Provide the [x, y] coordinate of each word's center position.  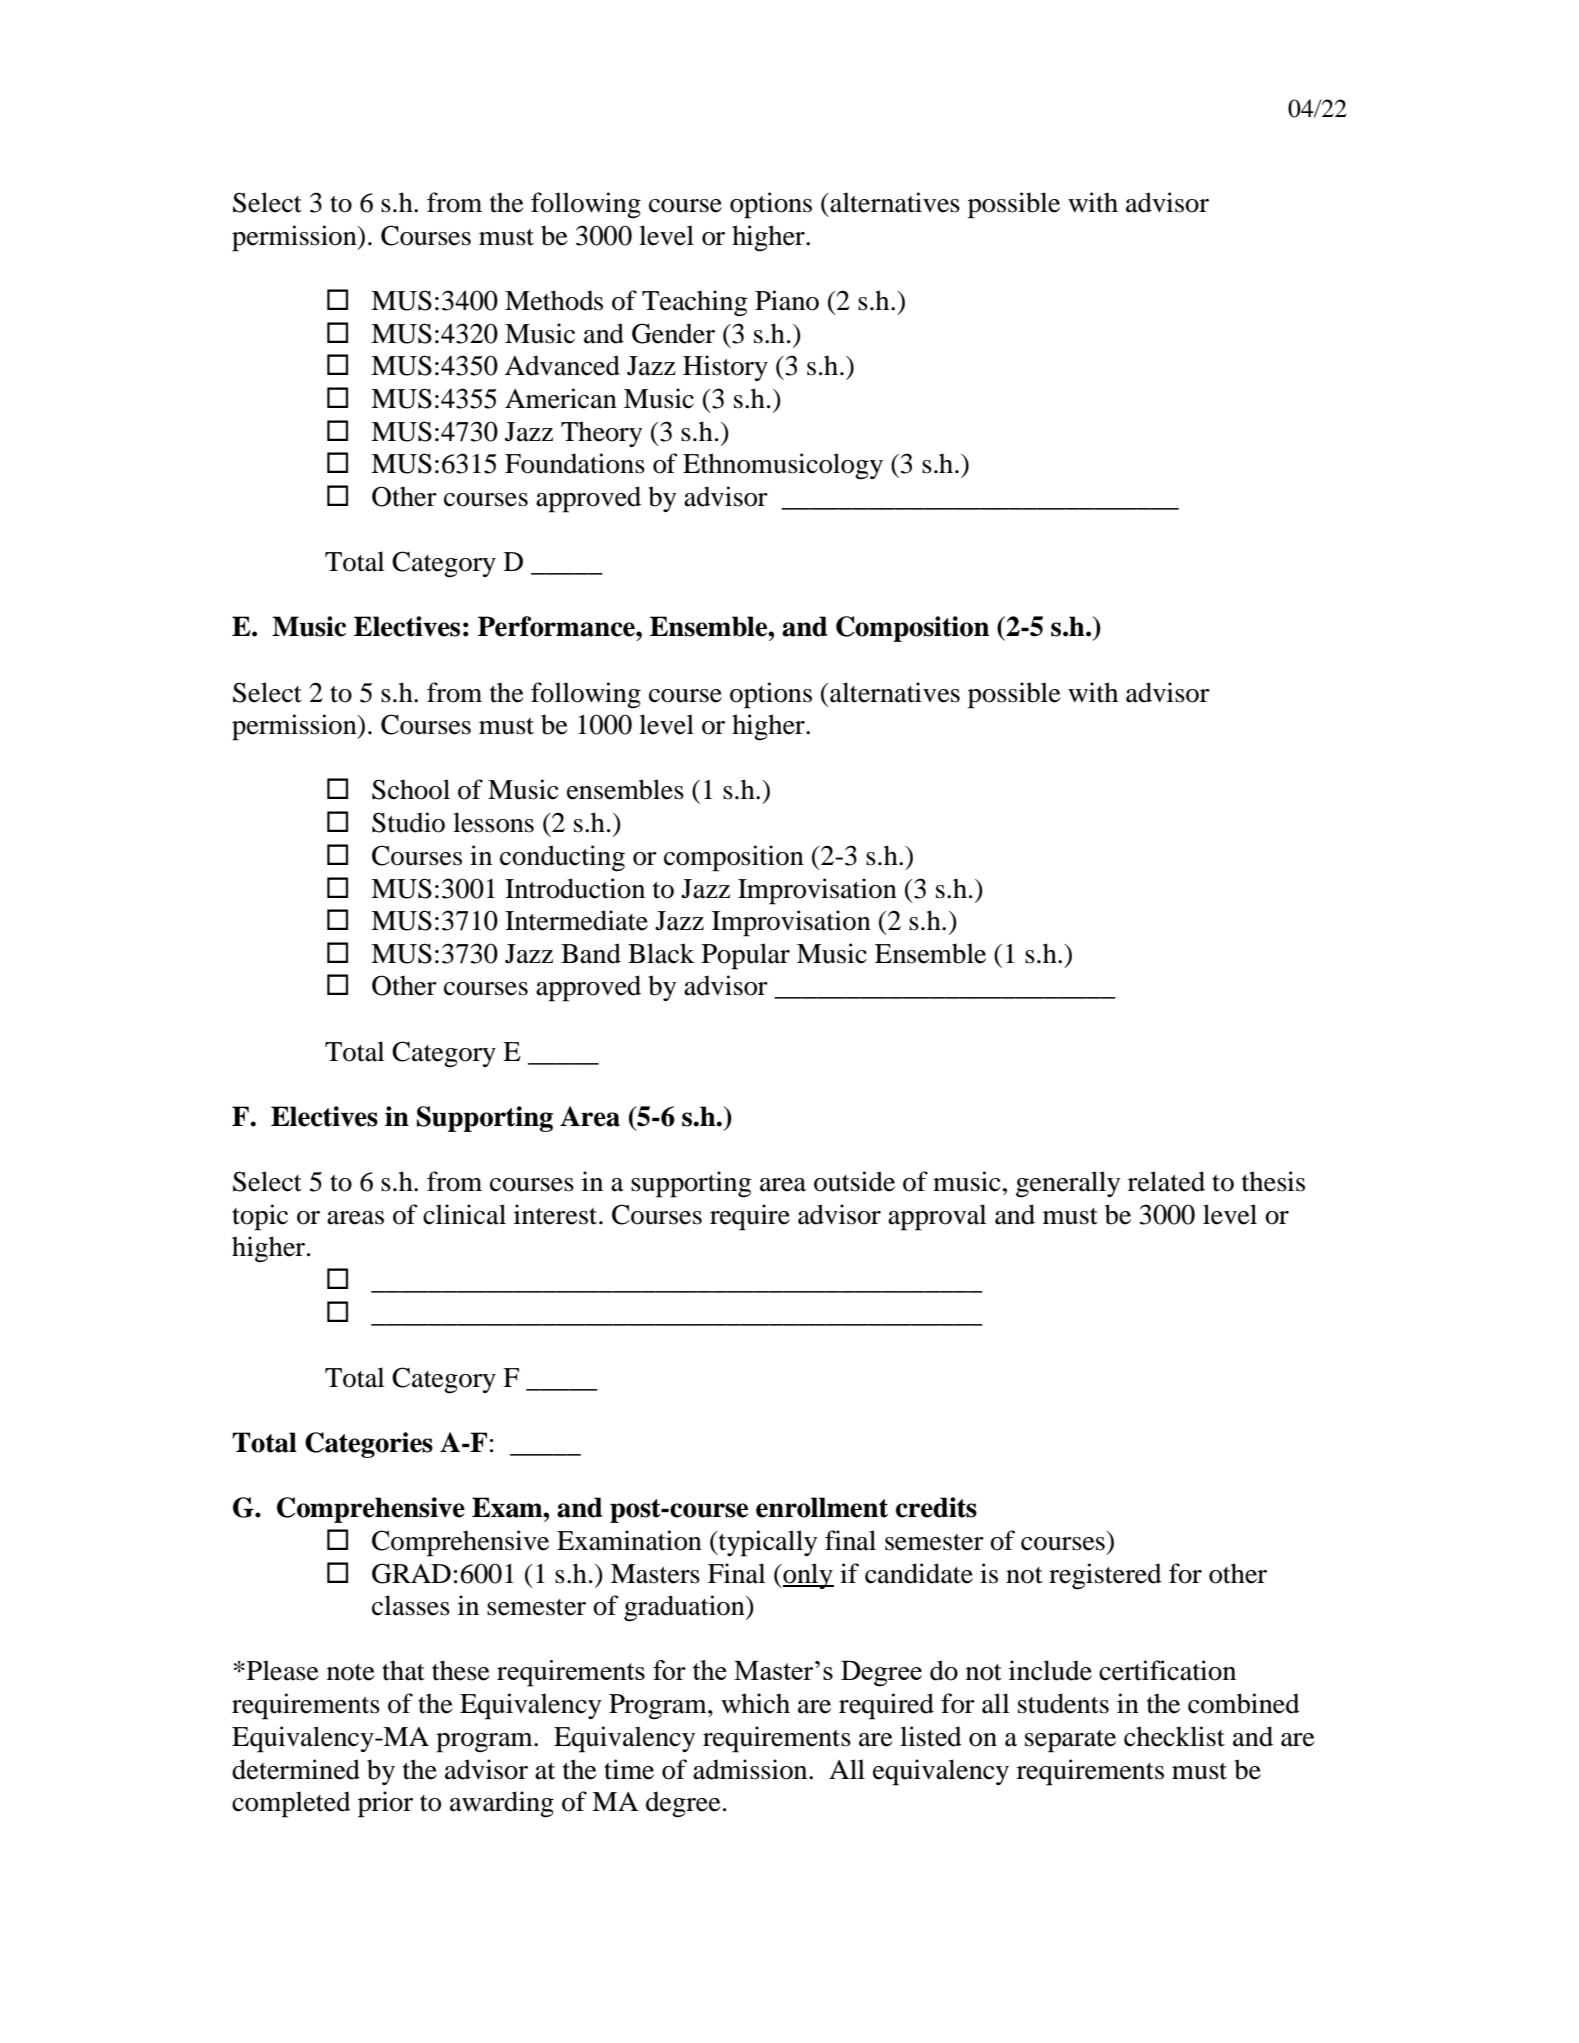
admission [751, 1769]
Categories [369, 1445]
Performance [557, 626]
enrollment [822, 1507]
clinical [464, 1214]
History [725, 368]
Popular [746, 956]
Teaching [694, 303]
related [1166, 1181]
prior [385, 1804]
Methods [554, 300]
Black [661, 953]
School [411, 789]
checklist [1174, 1736]
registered [1105, 1576]
